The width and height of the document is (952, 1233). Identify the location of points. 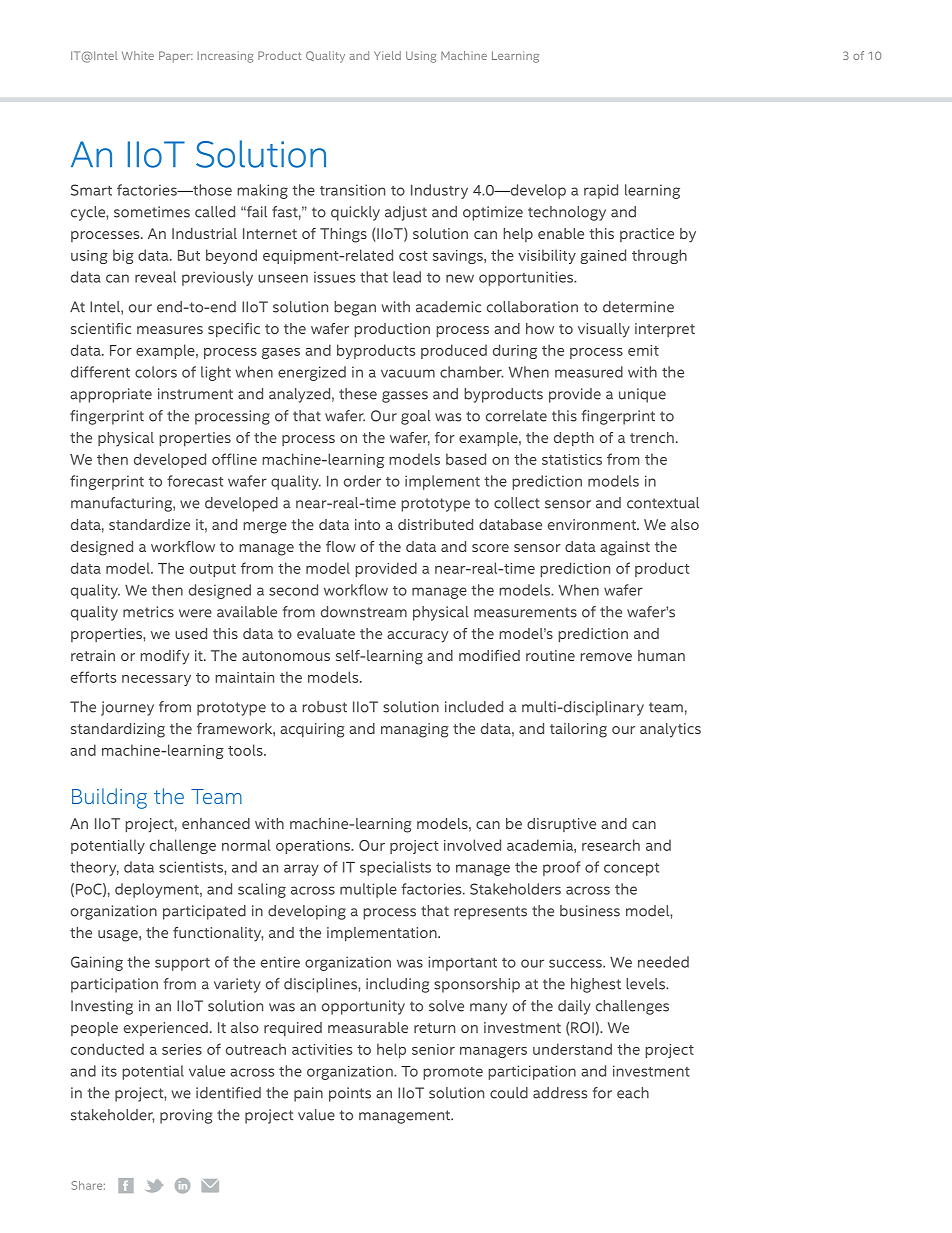
(350, 1094).
